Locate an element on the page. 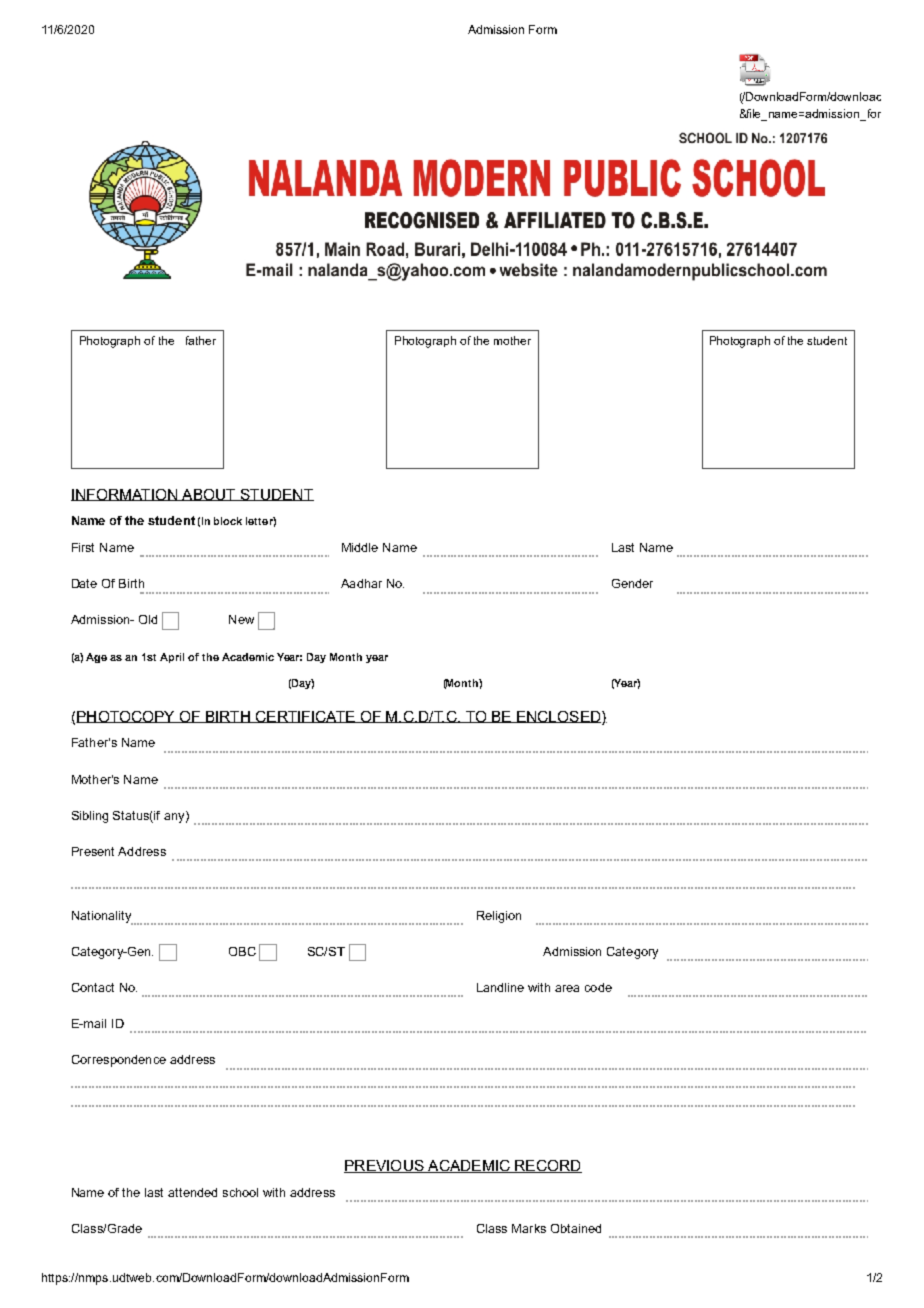 Image resolution: width=924 pixels, height=1308 pixels. Middle is located at coordinates (360, 547).
